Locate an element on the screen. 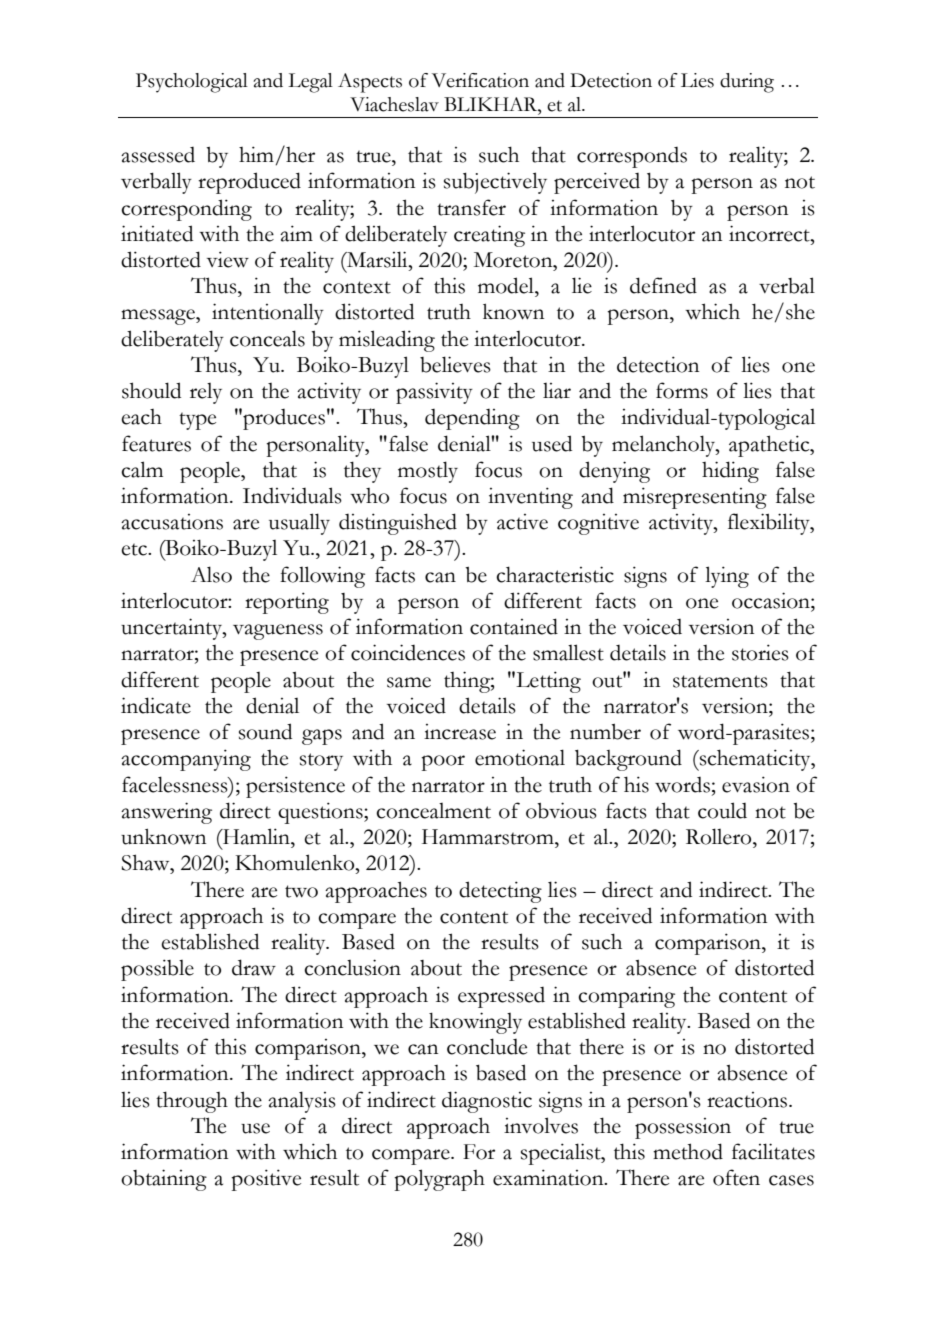 This screenshot has width=936, height=1322. hiding is located at coordinates (730, 472).
